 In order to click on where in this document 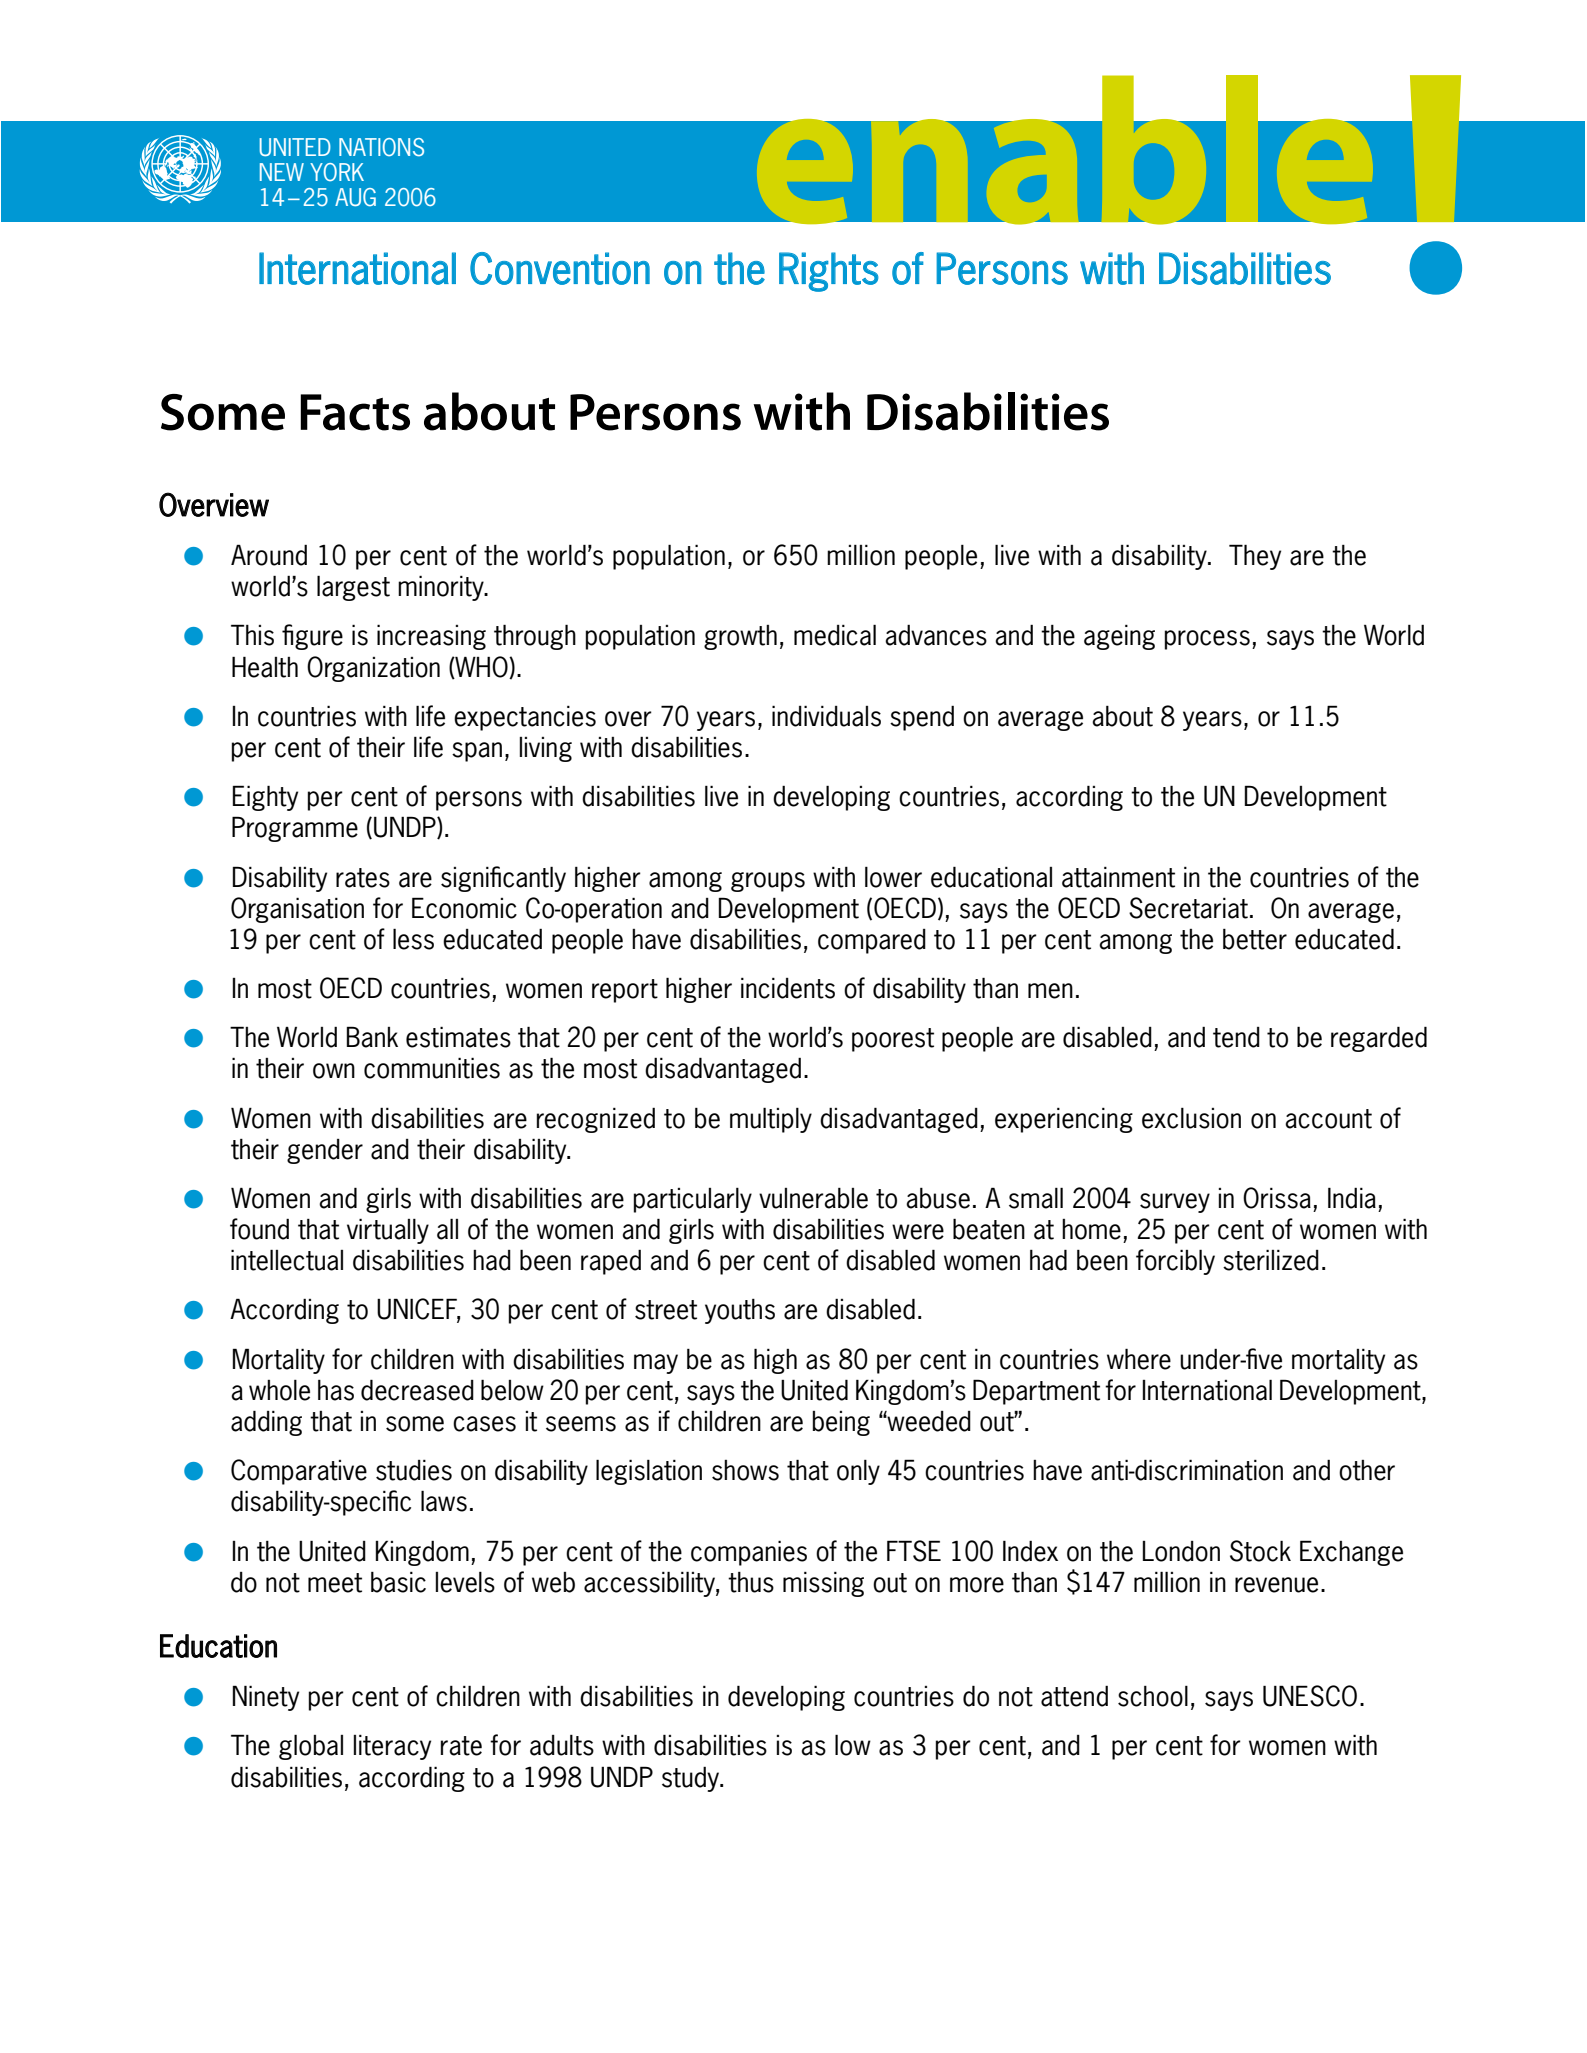, I will do `click(1139, 1359)`.
